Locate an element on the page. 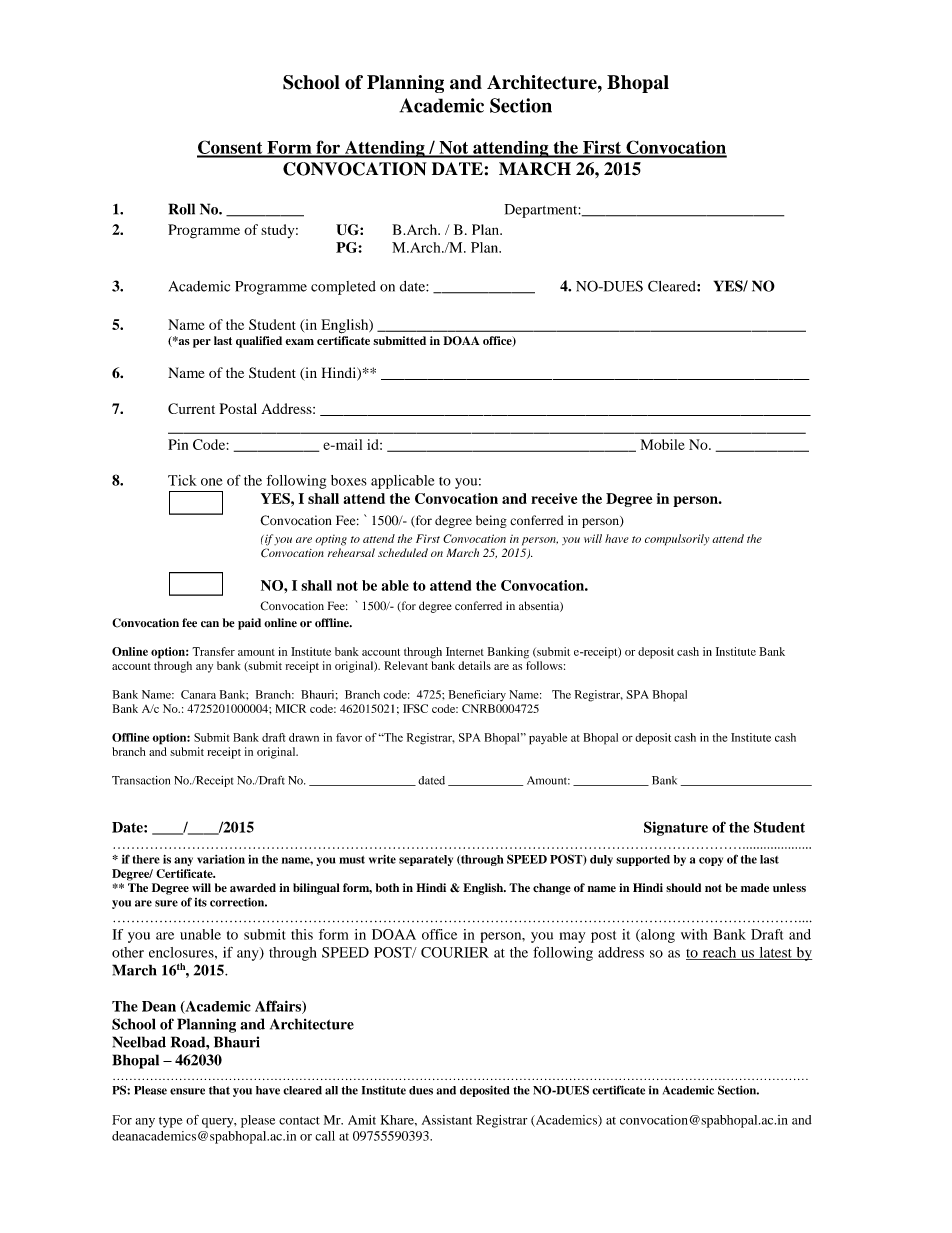 The height and width of the image is (1233, 952). Mobile is located at coordinates (663, 444).
